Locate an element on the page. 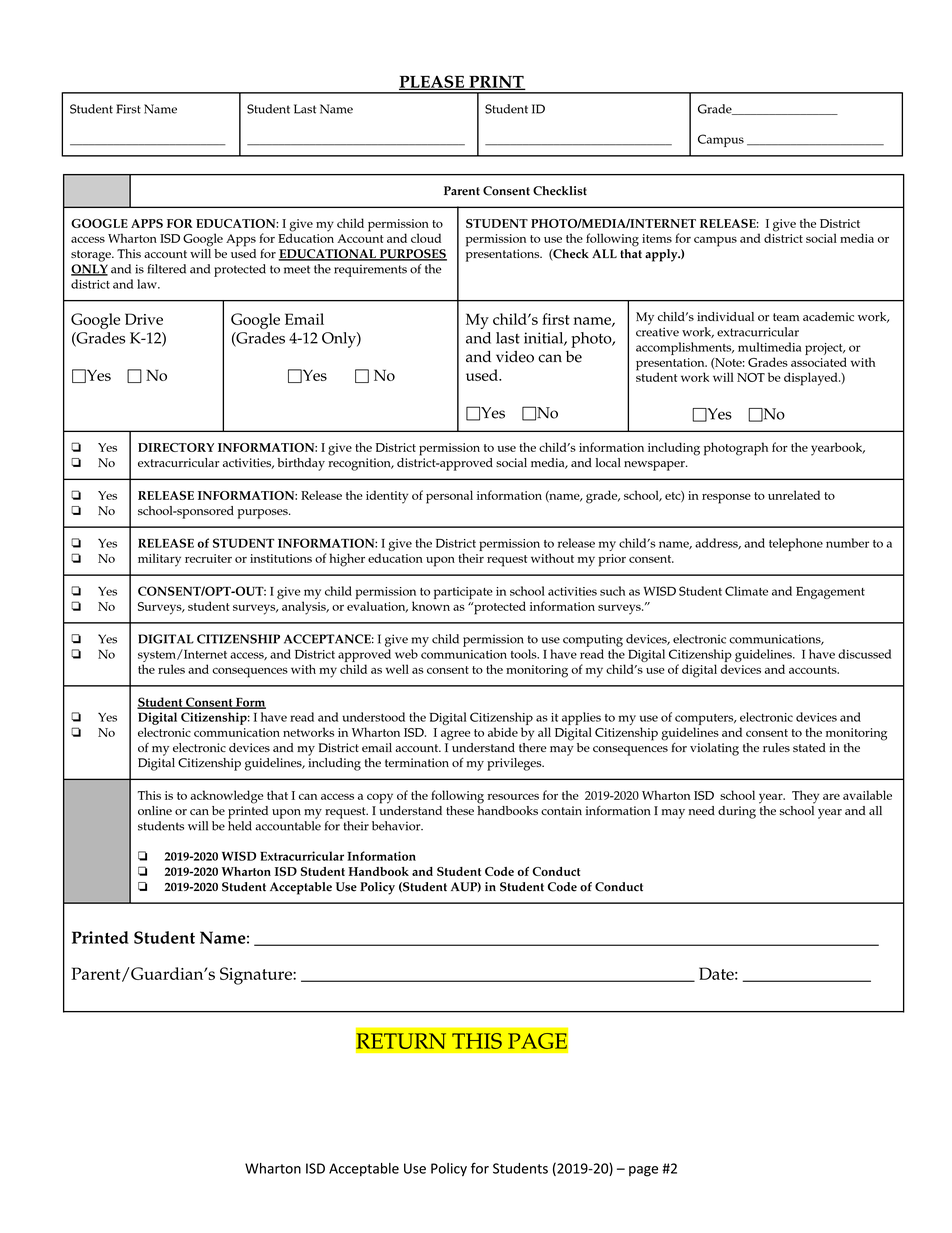 The image size is (952, 1233). cloud is located at coordinates (426, 238).
